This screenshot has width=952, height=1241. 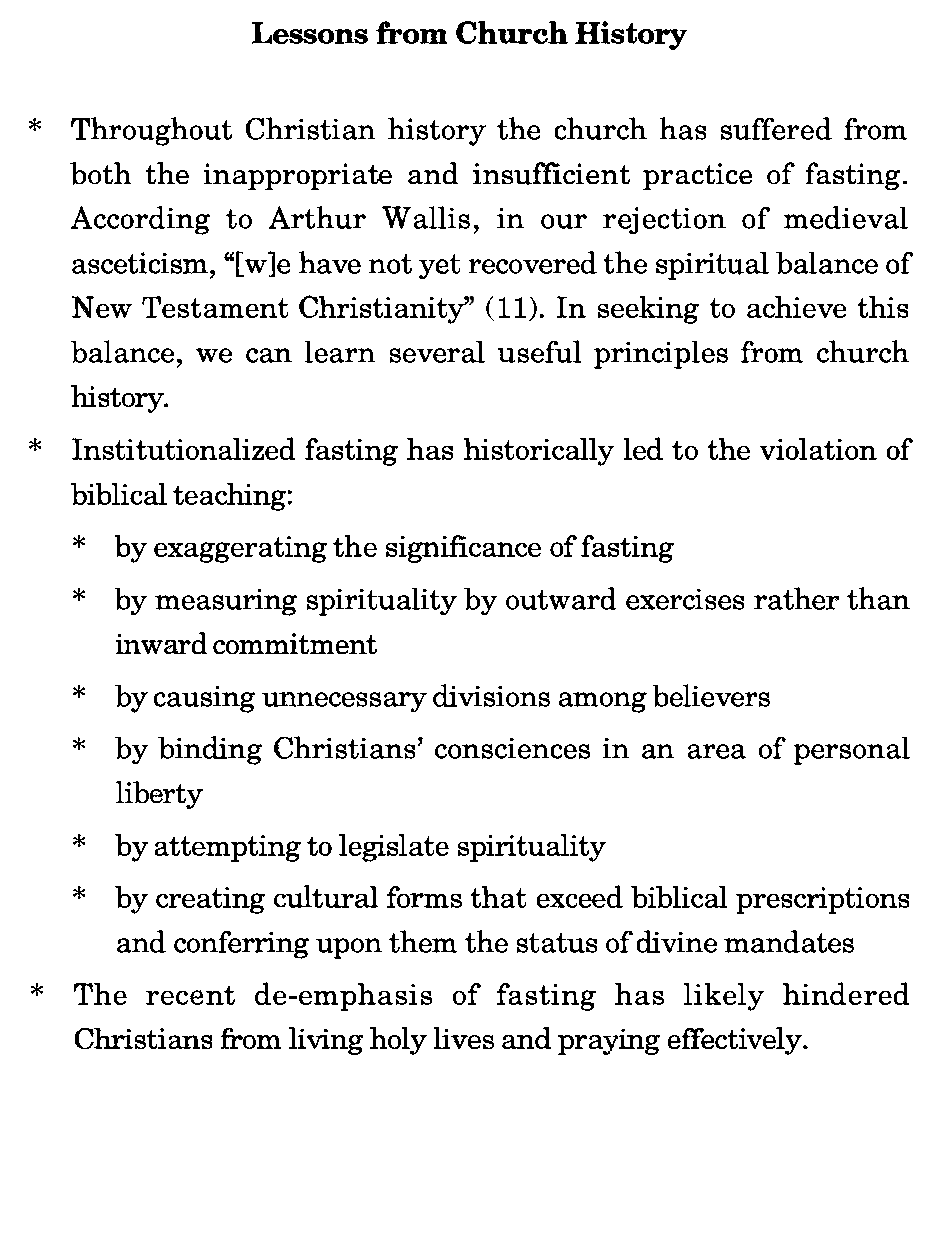 What do you see at coordinates (846, 993) in the screenshot?
I see `hindered` at bounding box center [846, 993].
